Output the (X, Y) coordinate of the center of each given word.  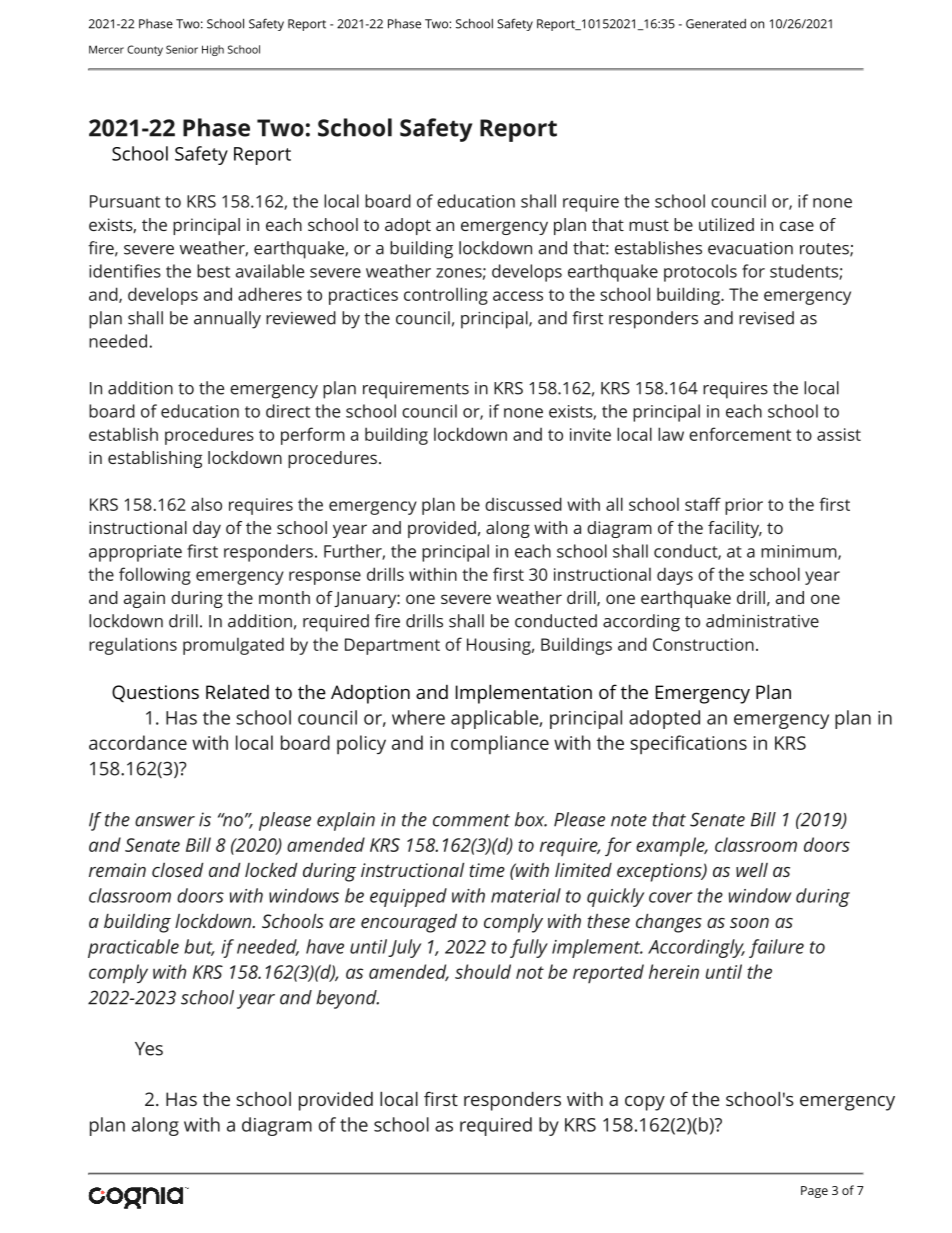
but (199, 947)
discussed (523, 504)
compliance (500, 744)
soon (749, 923)
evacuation (750, 248)
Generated (716, 24)
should (483, 971)
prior (744, 506)
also (206, 504)
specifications (688, 744)
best (213, 271)
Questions (155, 693)
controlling (446, 296)
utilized (726, 224)
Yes (149, 1049)
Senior (182, 49)
